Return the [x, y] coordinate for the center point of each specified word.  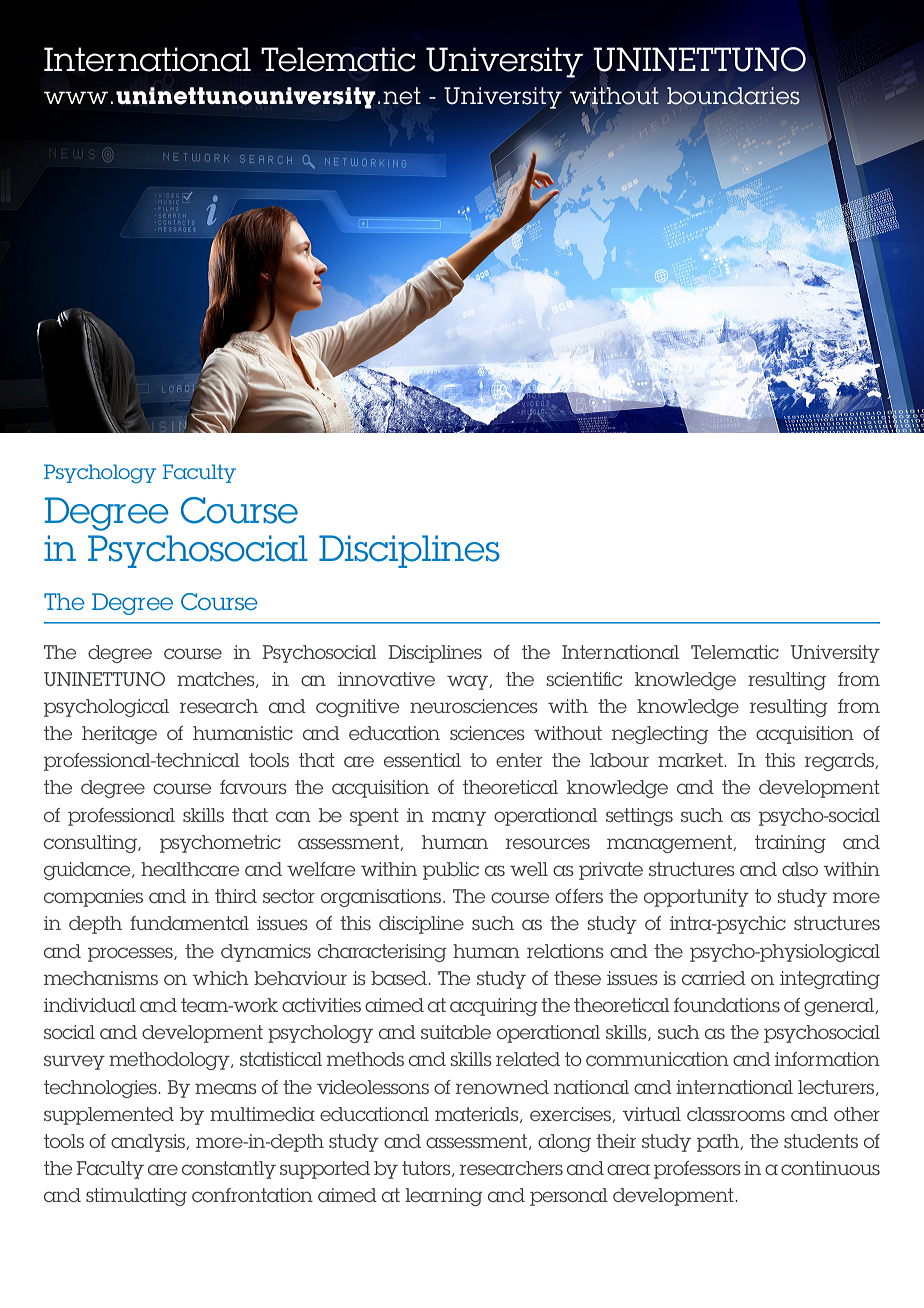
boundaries [733, 96]
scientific [584, 679]
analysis [149, 1143]
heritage [119, 735]
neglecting [660, 735]
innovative [386, 679]
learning [444, 1197]
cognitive [357, 708]
